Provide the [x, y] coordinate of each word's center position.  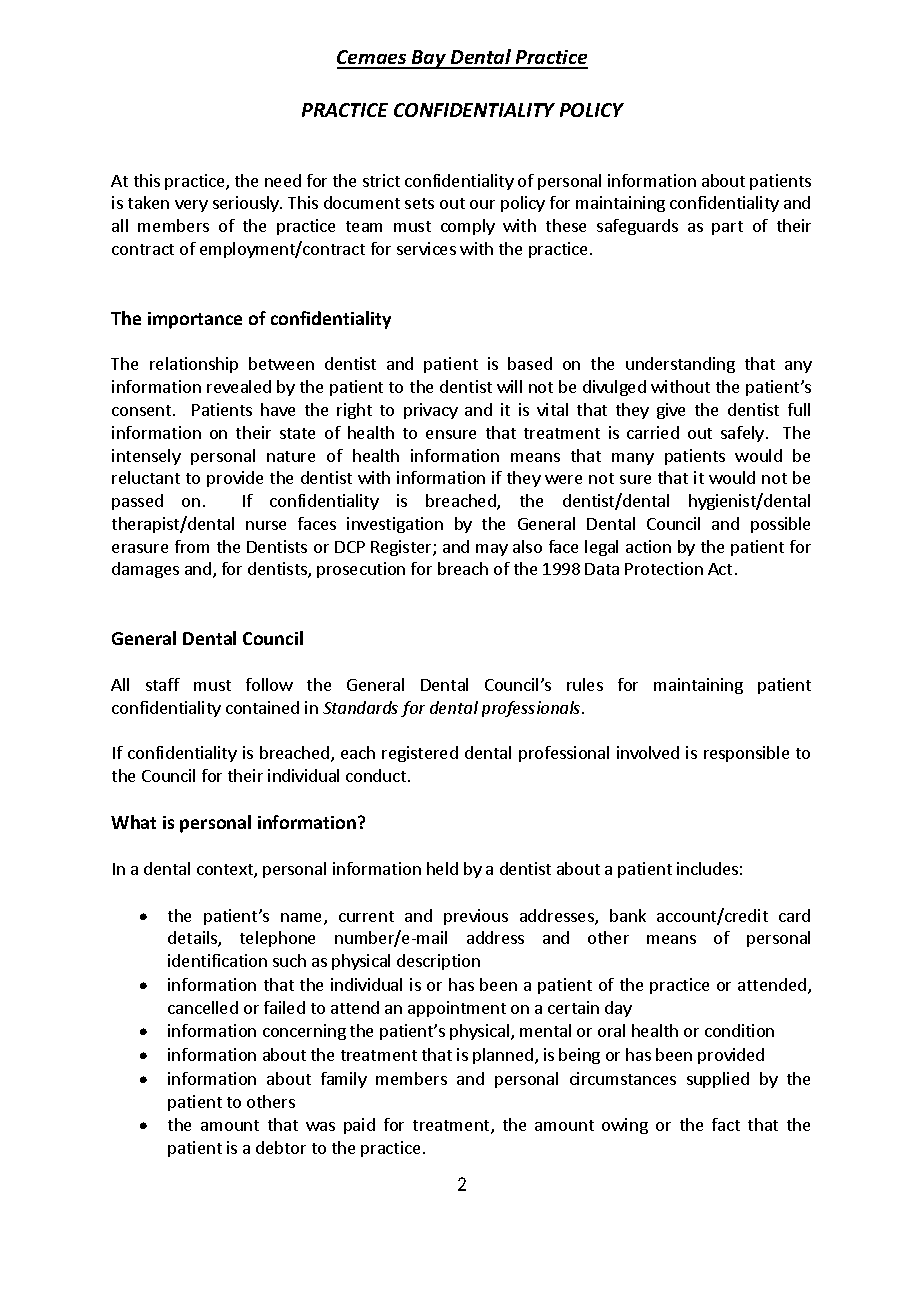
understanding [680, 365]
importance [195, 320]
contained [262, 707]
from [192, 546]
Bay [429, 59]
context [226, 871]
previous [476, 917]
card [794, 915]
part [727, 228]
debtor [281, 1147]
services [426, 248]
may [492, 550]
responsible [746, 754]
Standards [360, 707]
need [283, 180]
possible [780, 525]
